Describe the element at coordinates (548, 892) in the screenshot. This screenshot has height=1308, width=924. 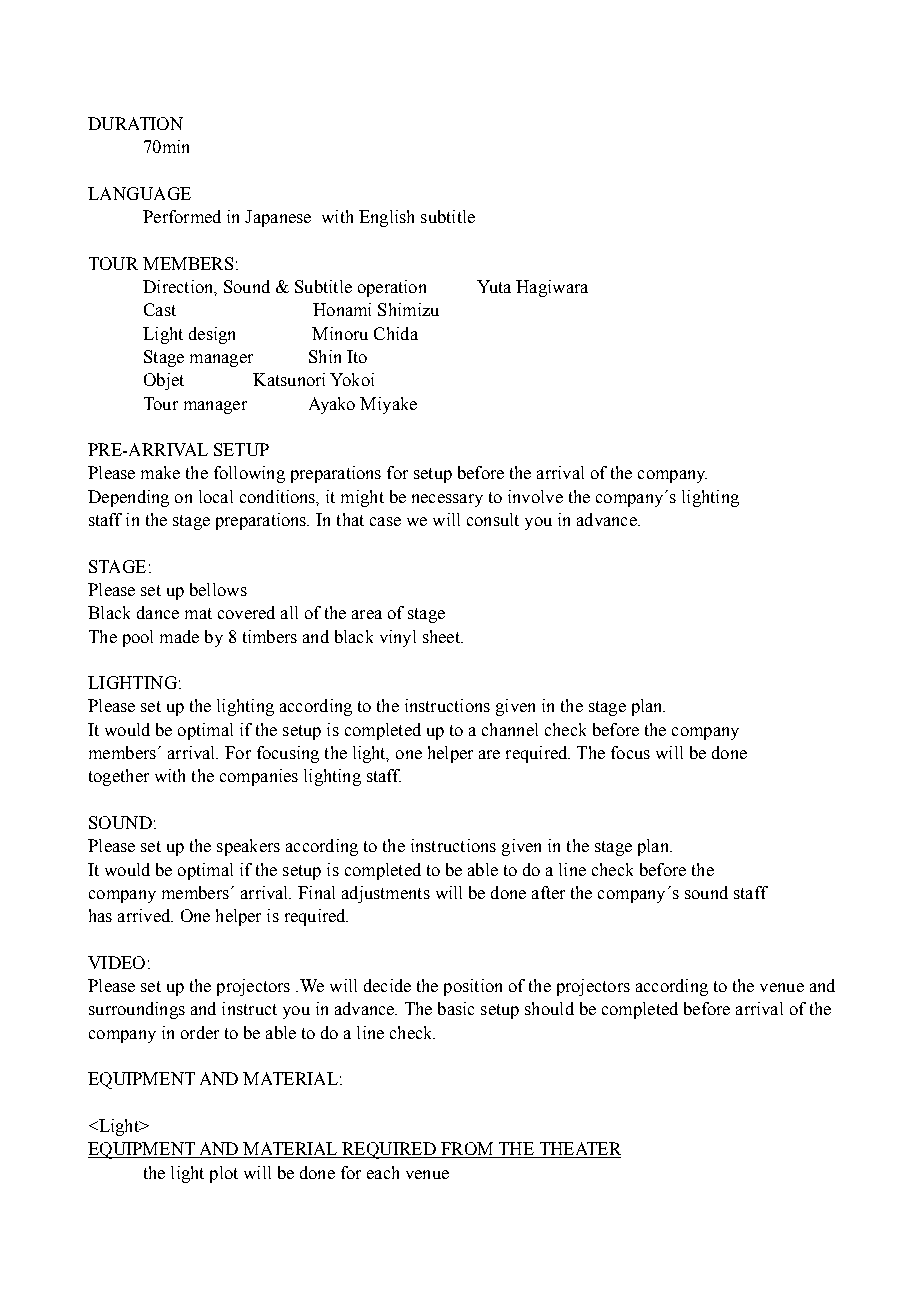
I see `after` at that location.
